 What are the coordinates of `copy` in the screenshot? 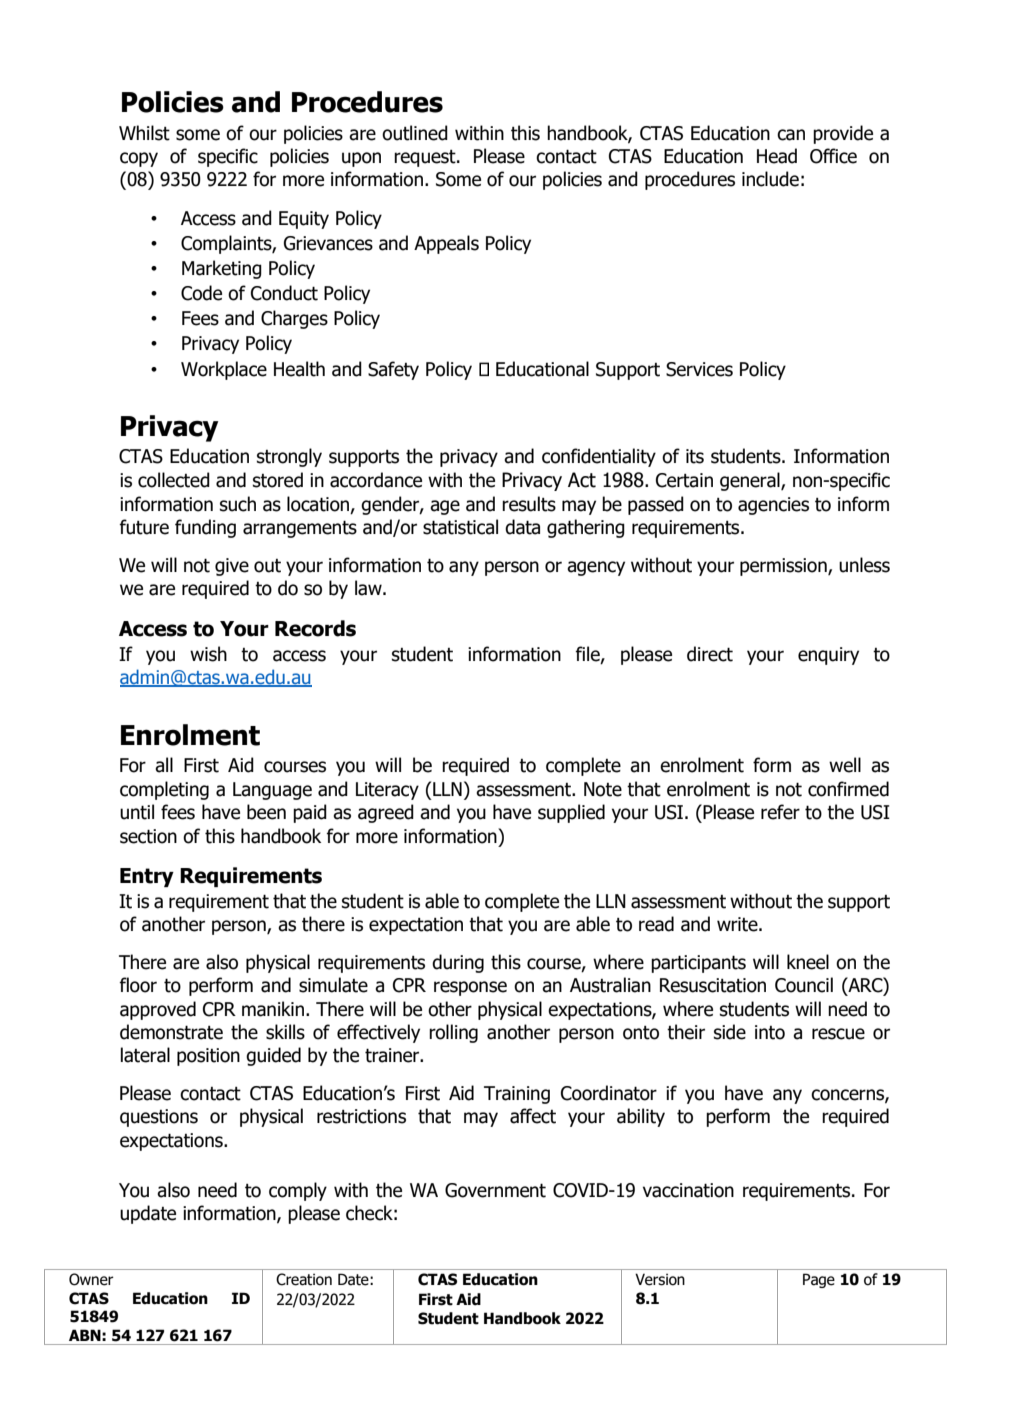 It's located at (139, 159).
